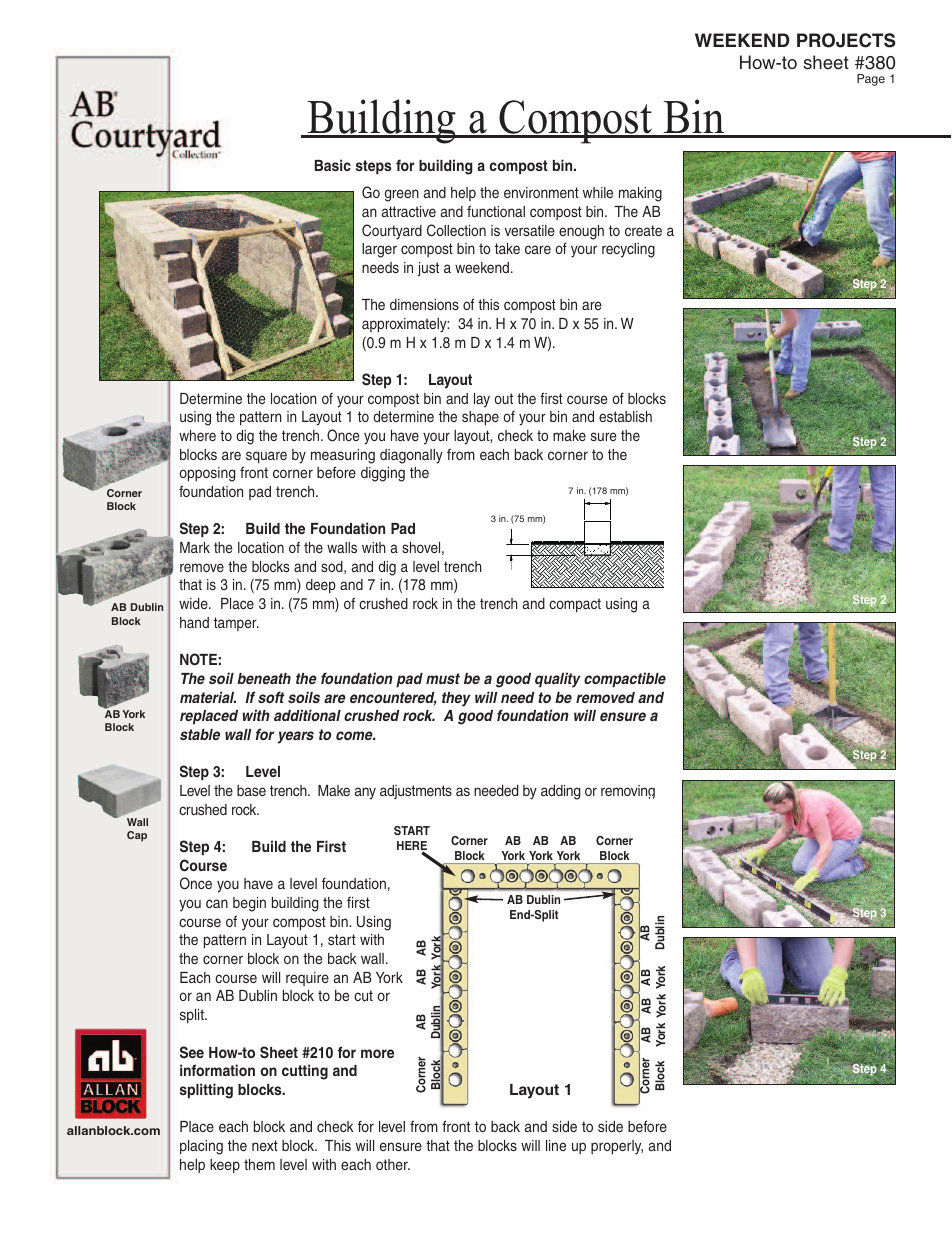  I want to click on placing, so click(201, 1147).
